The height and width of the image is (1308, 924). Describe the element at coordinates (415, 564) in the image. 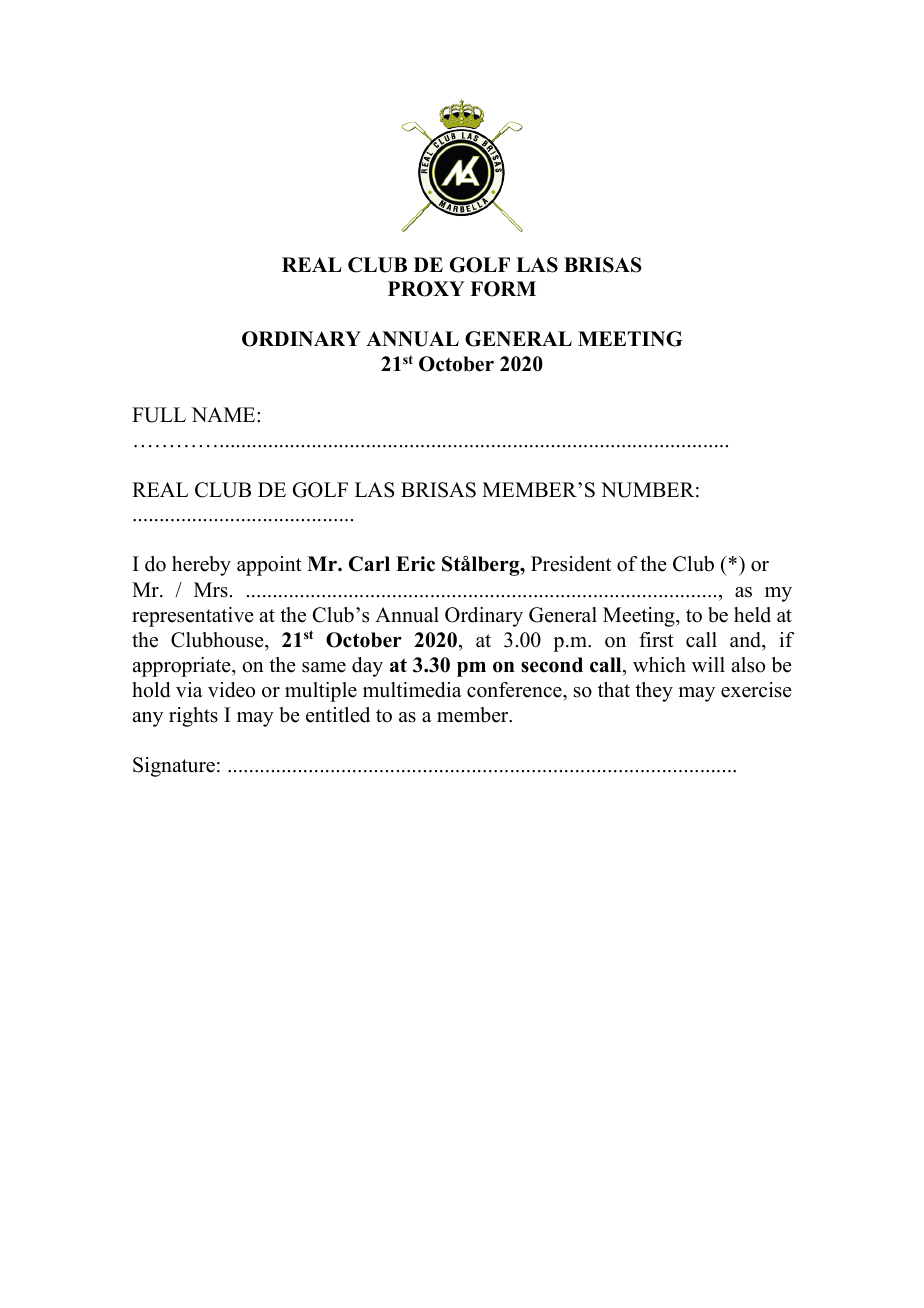

I see `Eric` at that location.
